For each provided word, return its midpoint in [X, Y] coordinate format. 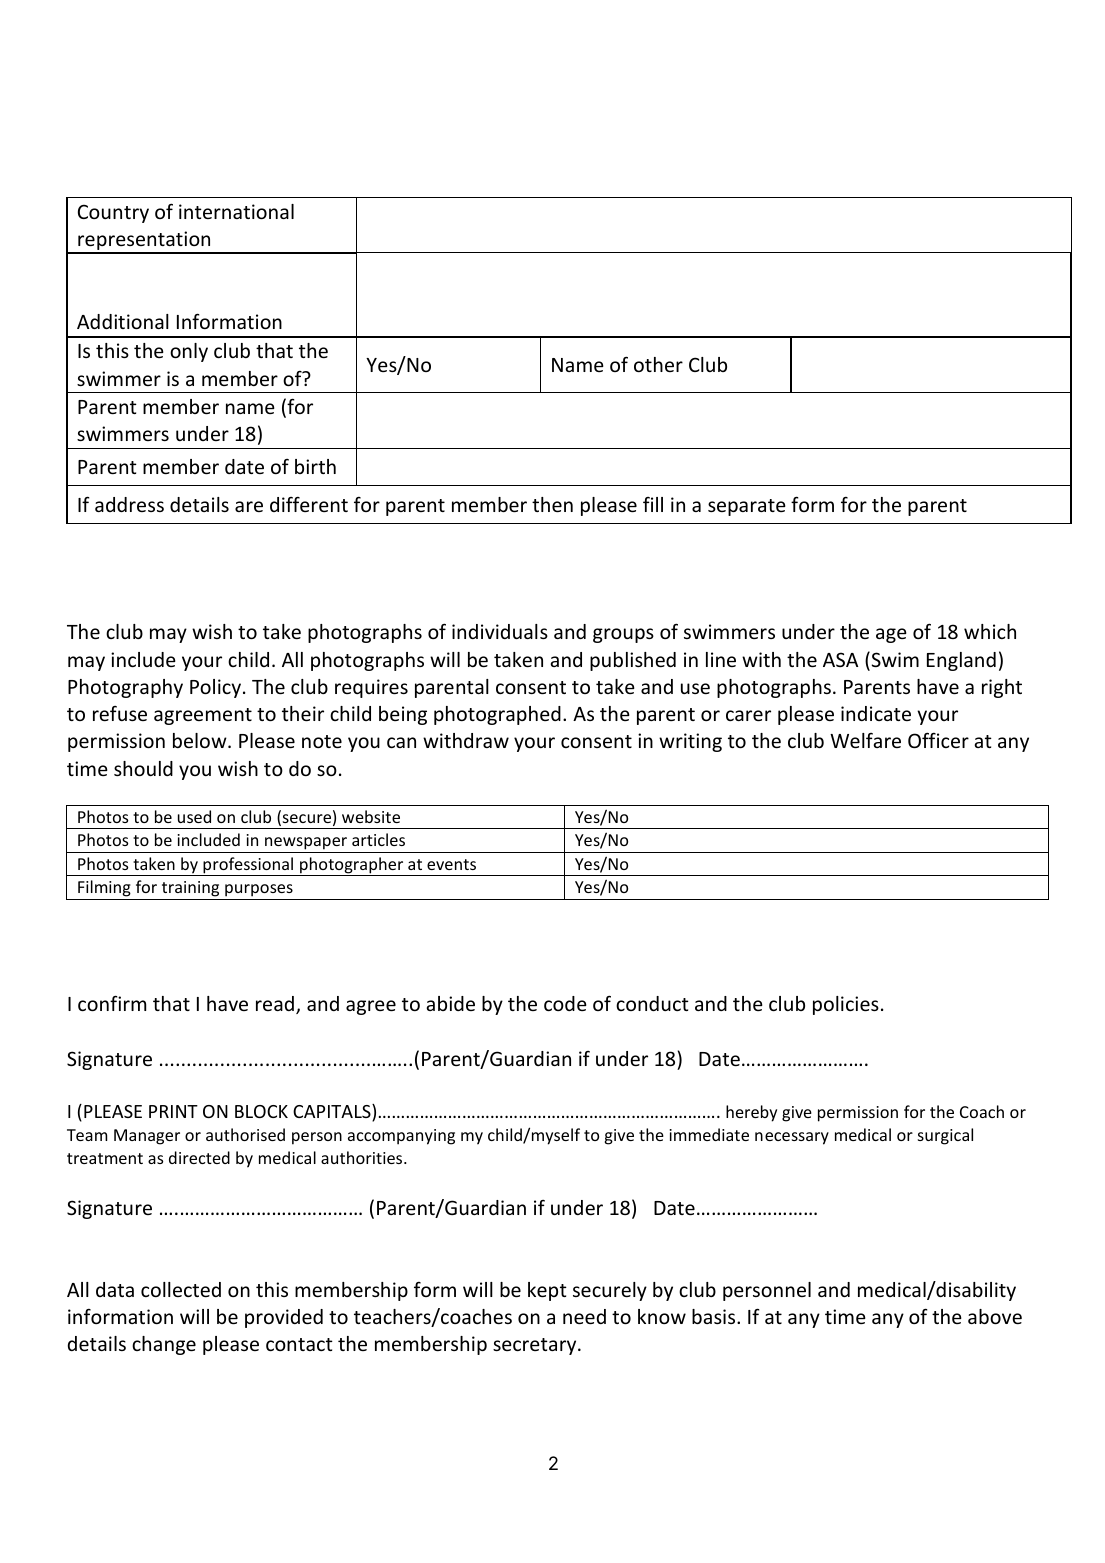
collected [181, 1289]
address [129, 504]
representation [144, 242]
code [565, 1003]
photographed [497, 715]
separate [747, 507]
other [658, 364]
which [990, 631]
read [275, 1003]
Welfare [865, 740]
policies [846, 1005]
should [143, 768]
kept [547, 1291]
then [552, 504]
